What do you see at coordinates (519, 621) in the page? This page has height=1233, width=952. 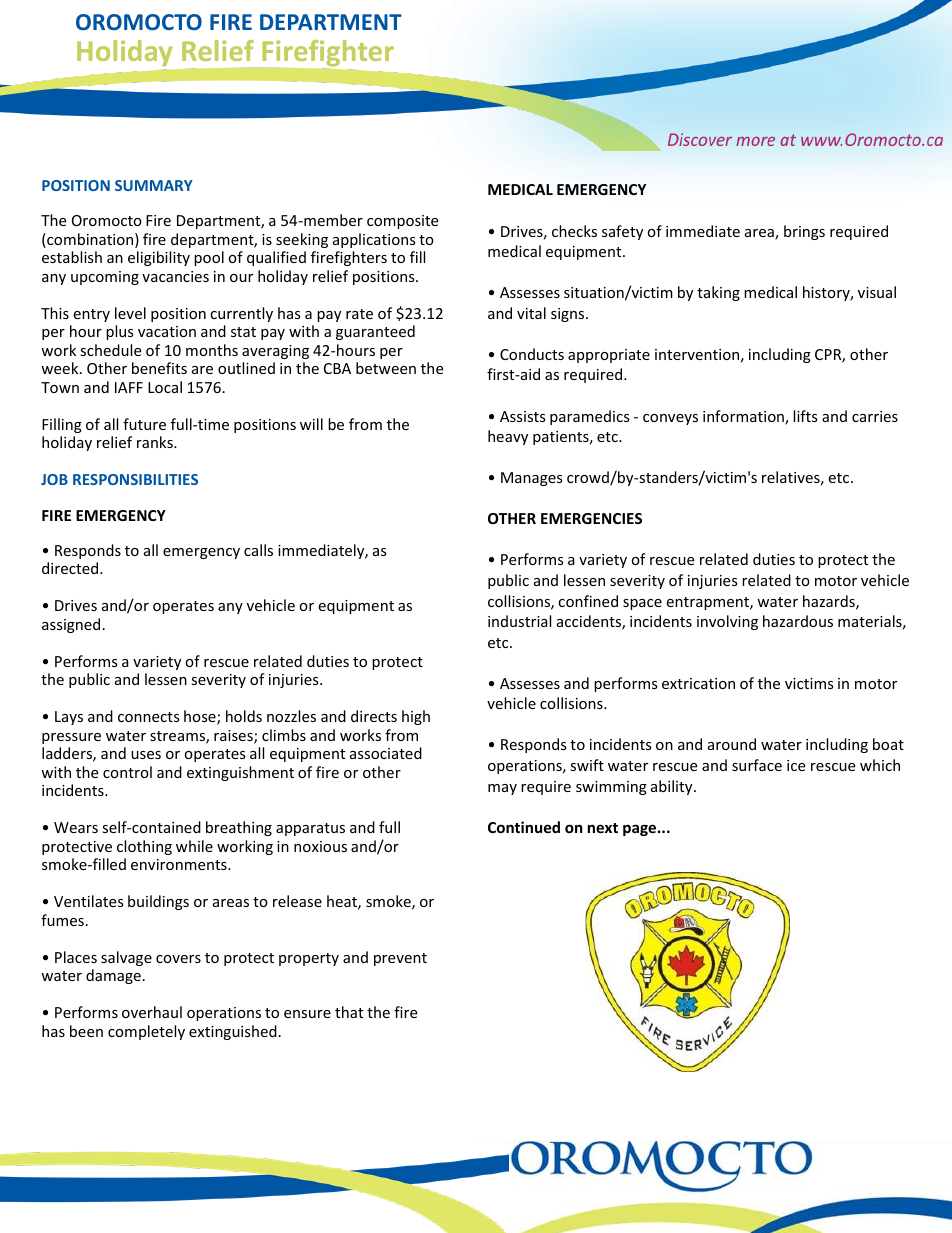 I see `industrial` at bounding box center [519, 621].
